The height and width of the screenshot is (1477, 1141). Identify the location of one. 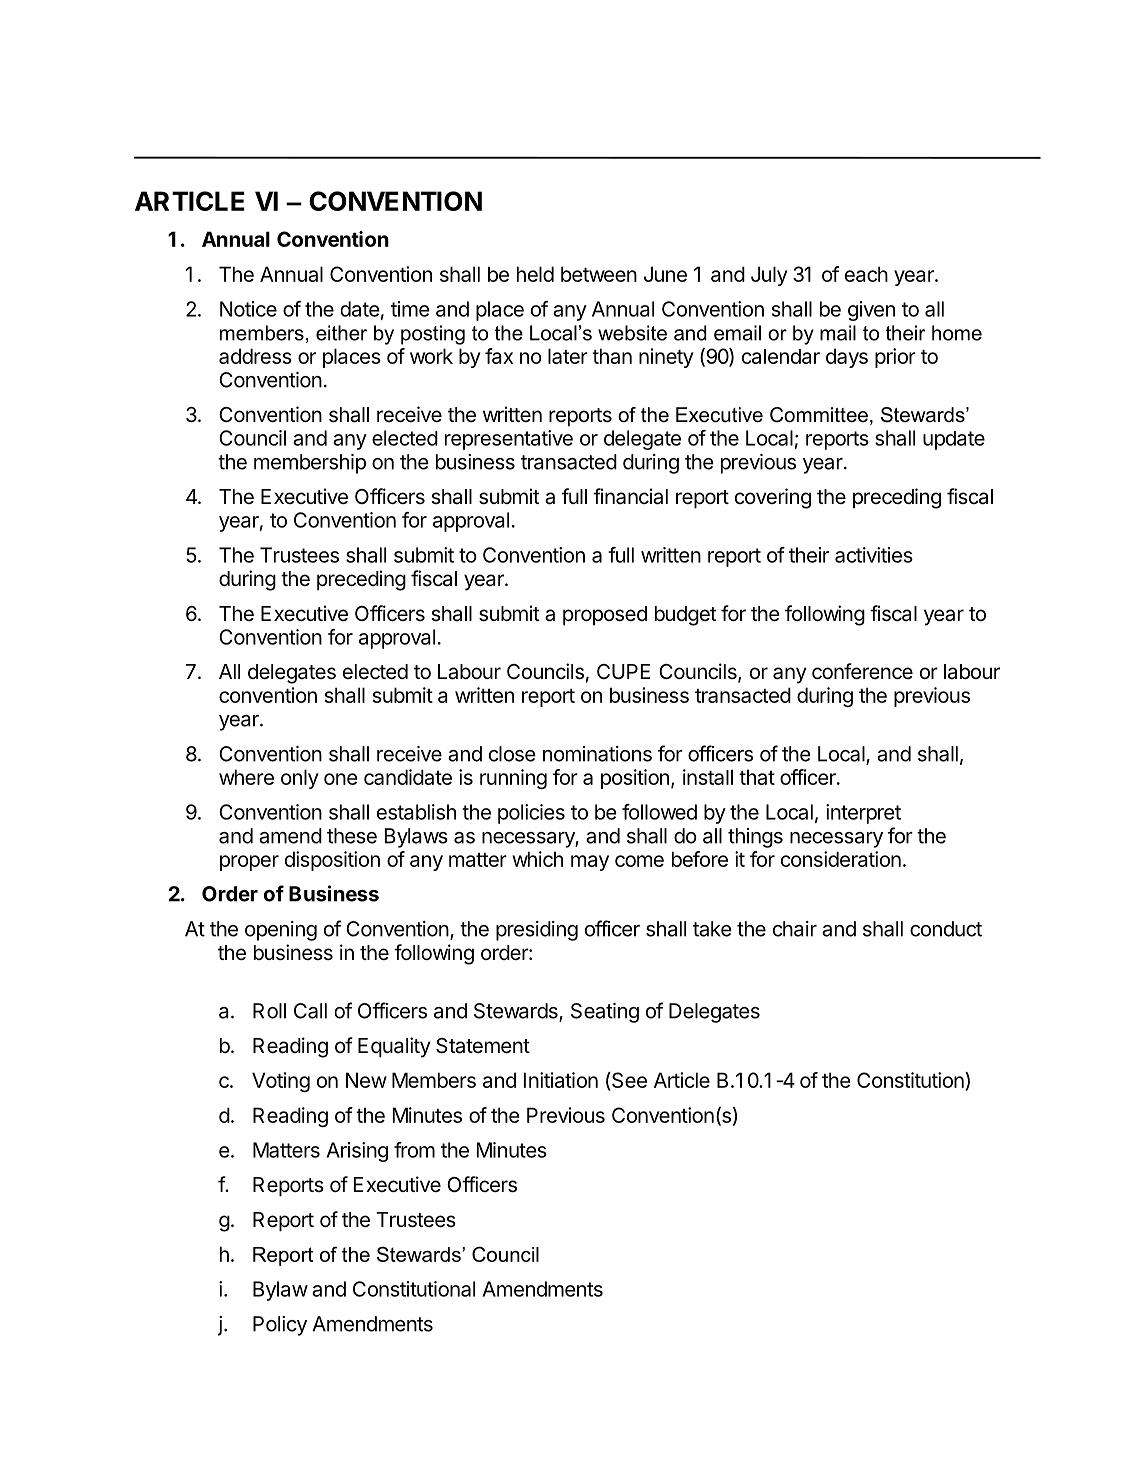
(340, 779).
